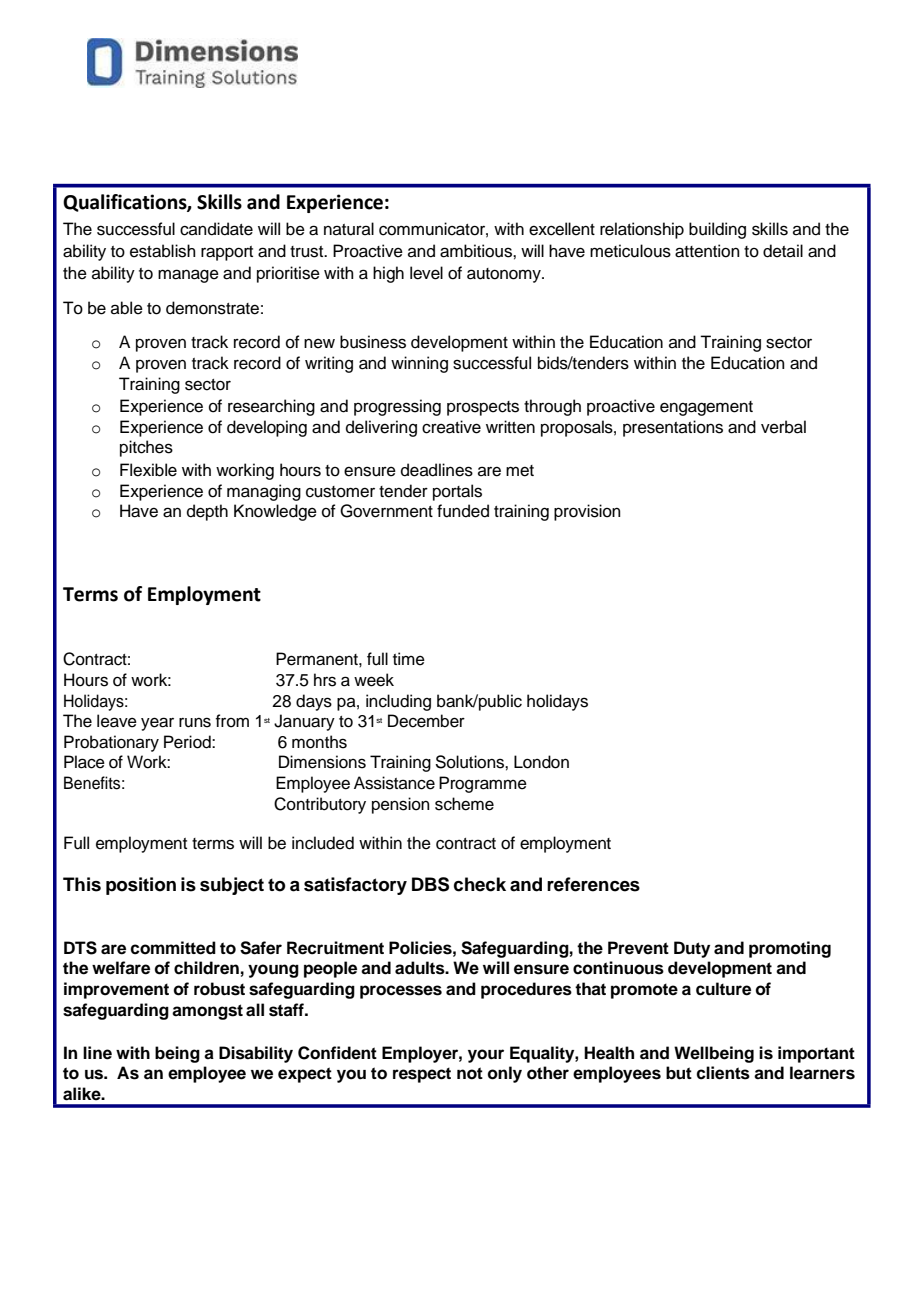  What do you see at coordinates (587, 512) in the screenshot?
I see `provision` at bounding box center [587, 512].
